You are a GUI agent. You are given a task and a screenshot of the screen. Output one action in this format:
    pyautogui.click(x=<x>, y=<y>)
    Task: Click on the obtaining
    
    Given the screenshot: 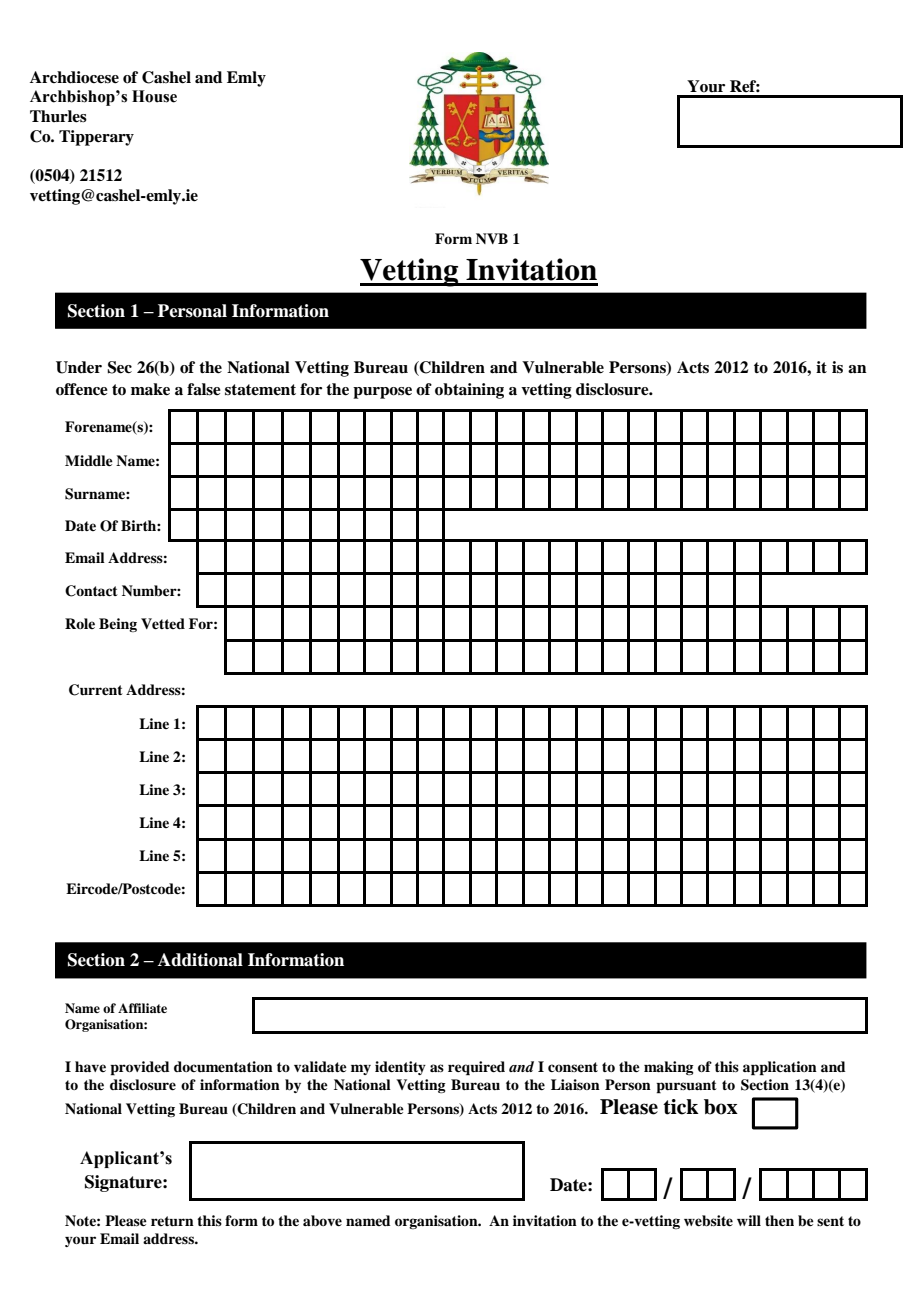 What is the action you would take?
    pyautogui.click(x=469, y=391)
